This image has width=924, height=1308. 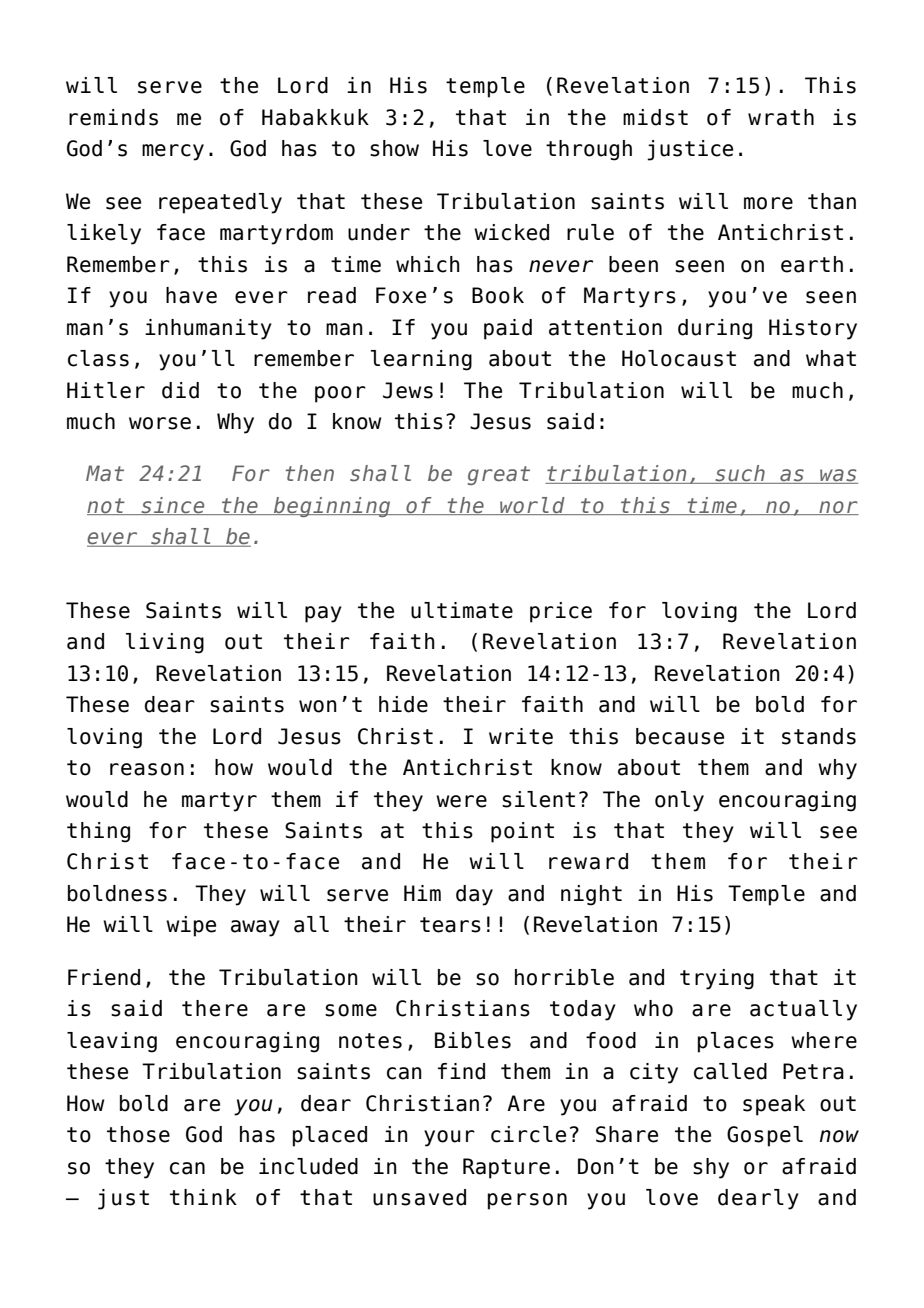 I want to click on mercy, so click(x=173, y=152).
